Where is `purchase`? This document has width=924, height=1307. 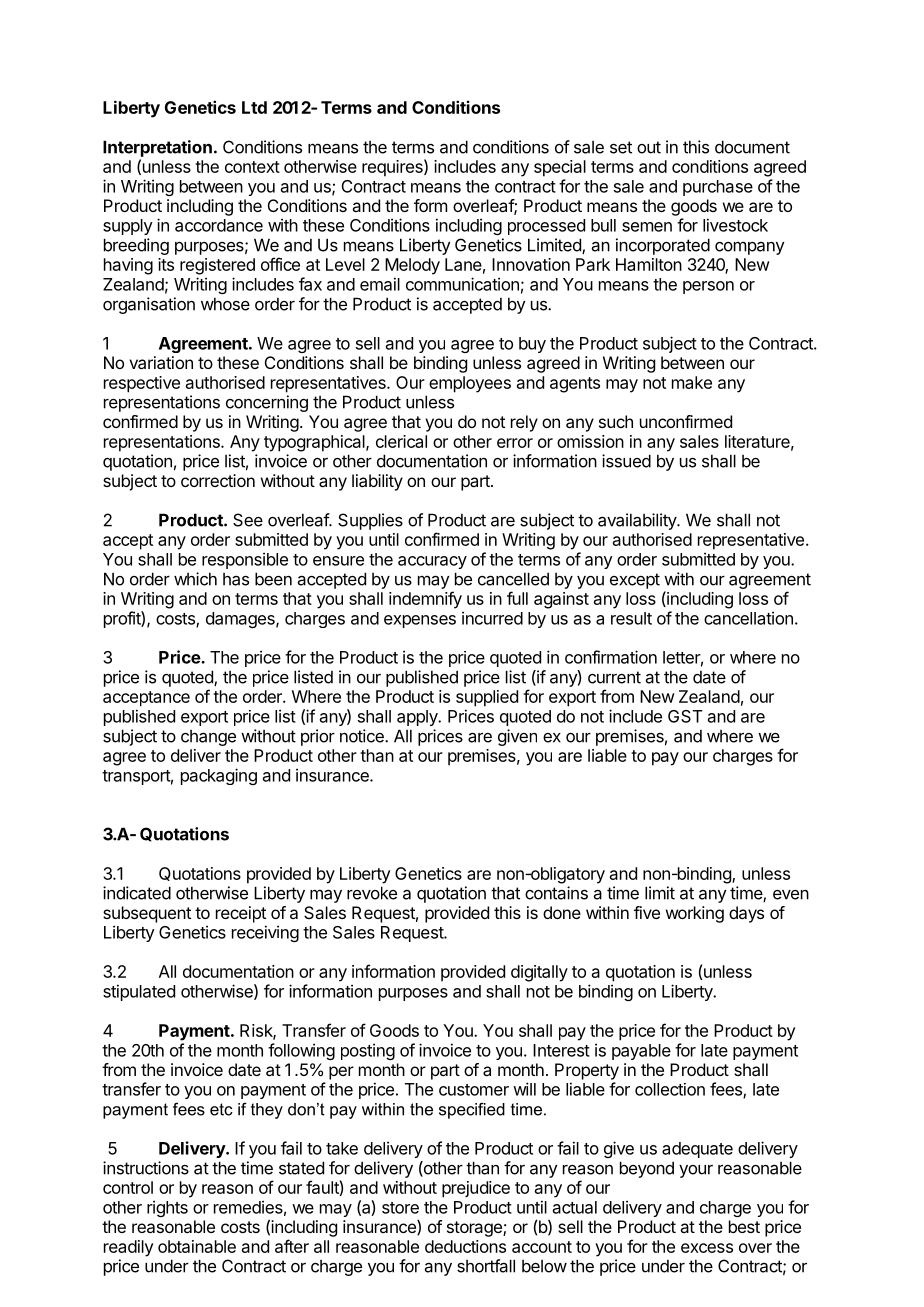 purchase is located at coordinates (718, 188).
